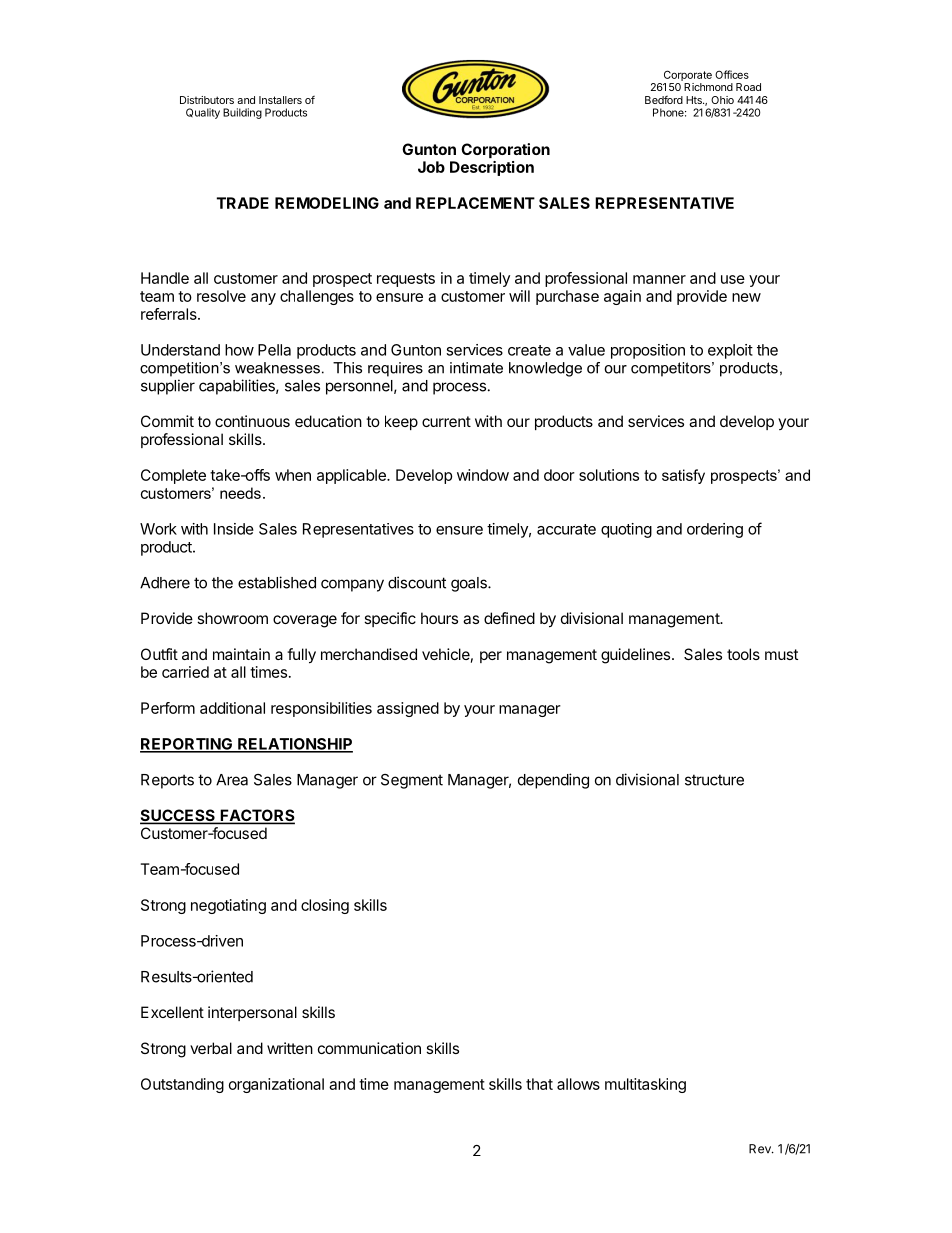  I want to click on Building, so click(242, 113).
